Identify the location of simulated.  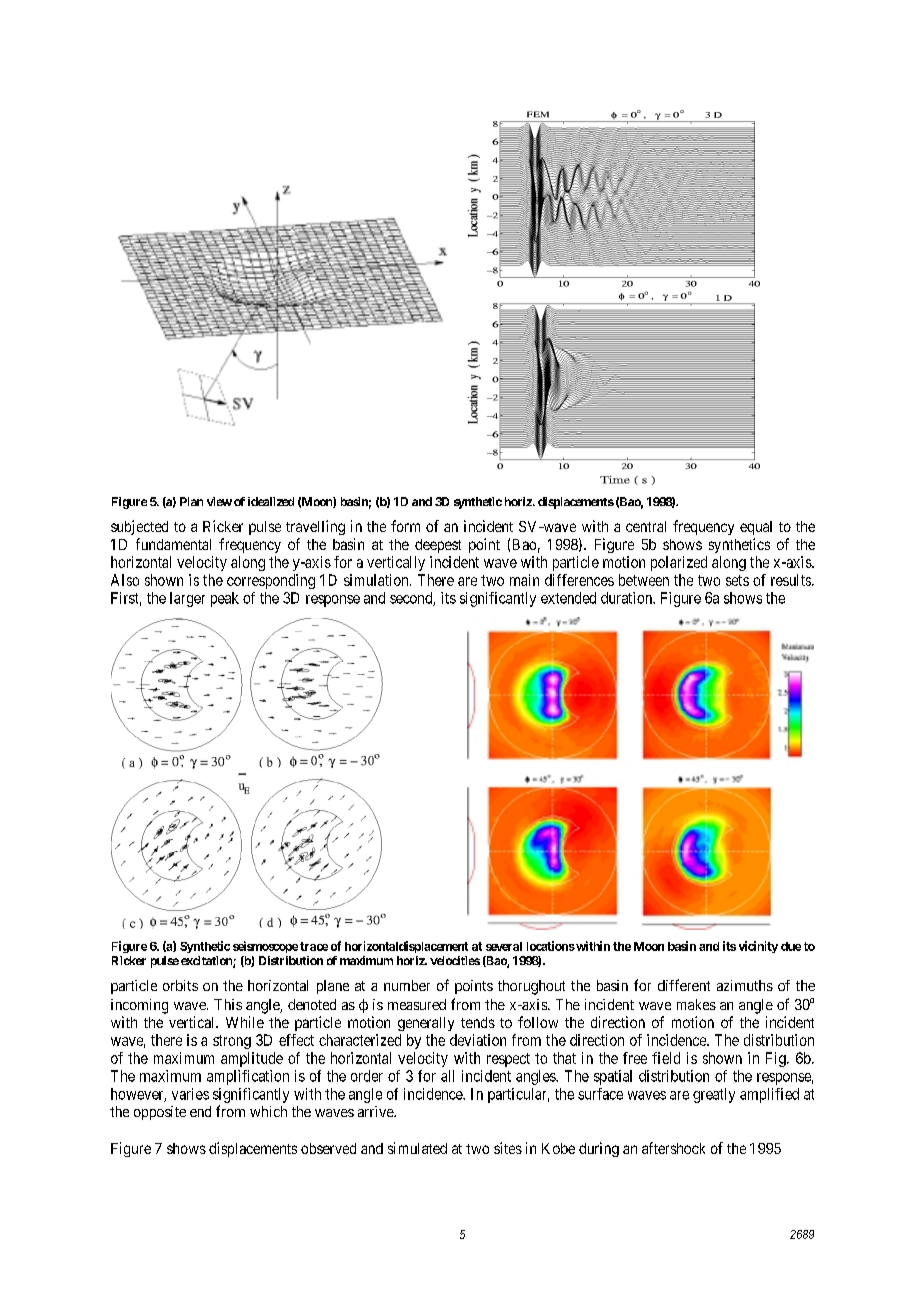
(417, 1148).
